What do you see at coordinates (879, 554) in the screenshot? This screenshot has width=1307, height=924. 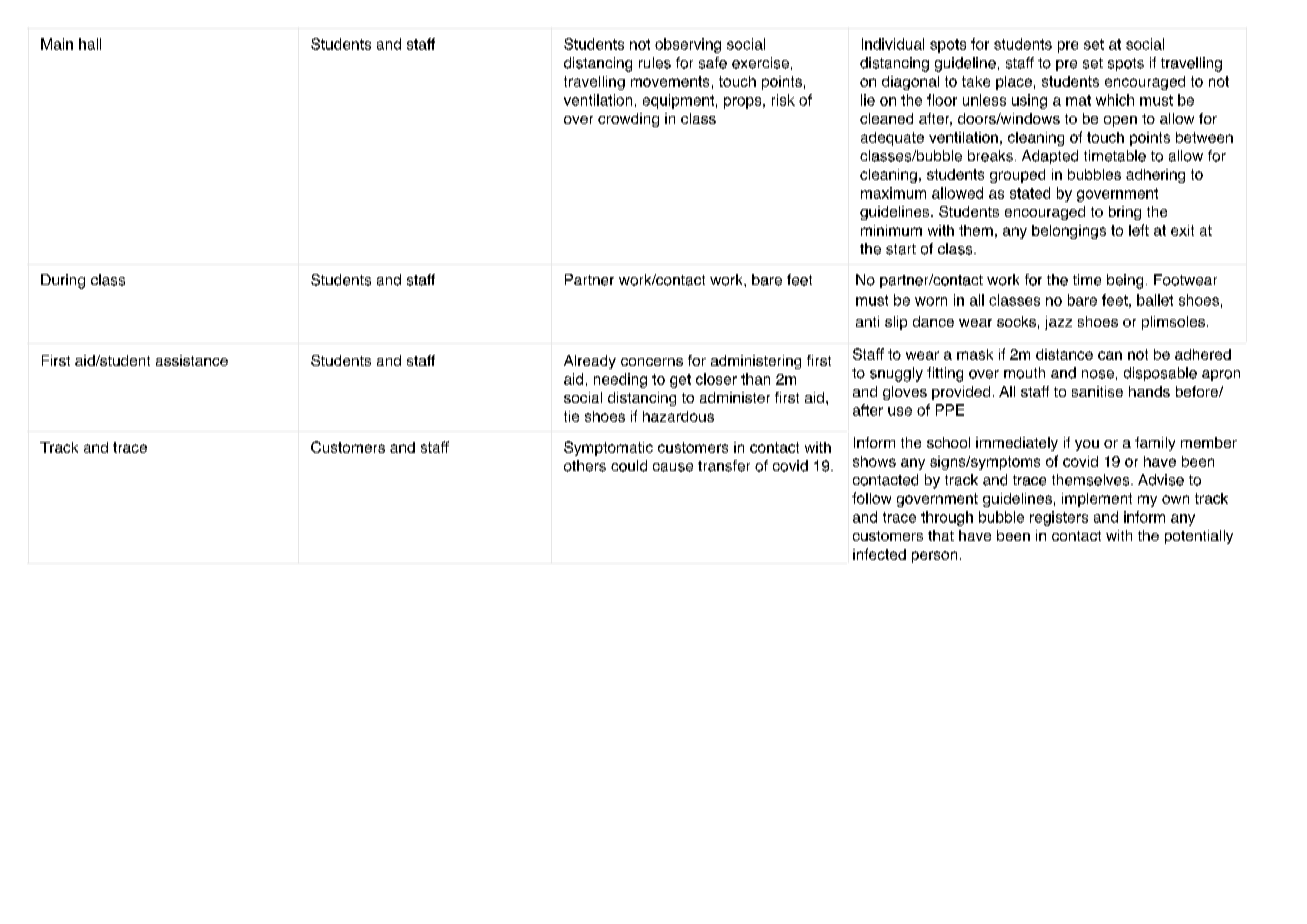 I see `infected` at bounding box center [879, 554].
